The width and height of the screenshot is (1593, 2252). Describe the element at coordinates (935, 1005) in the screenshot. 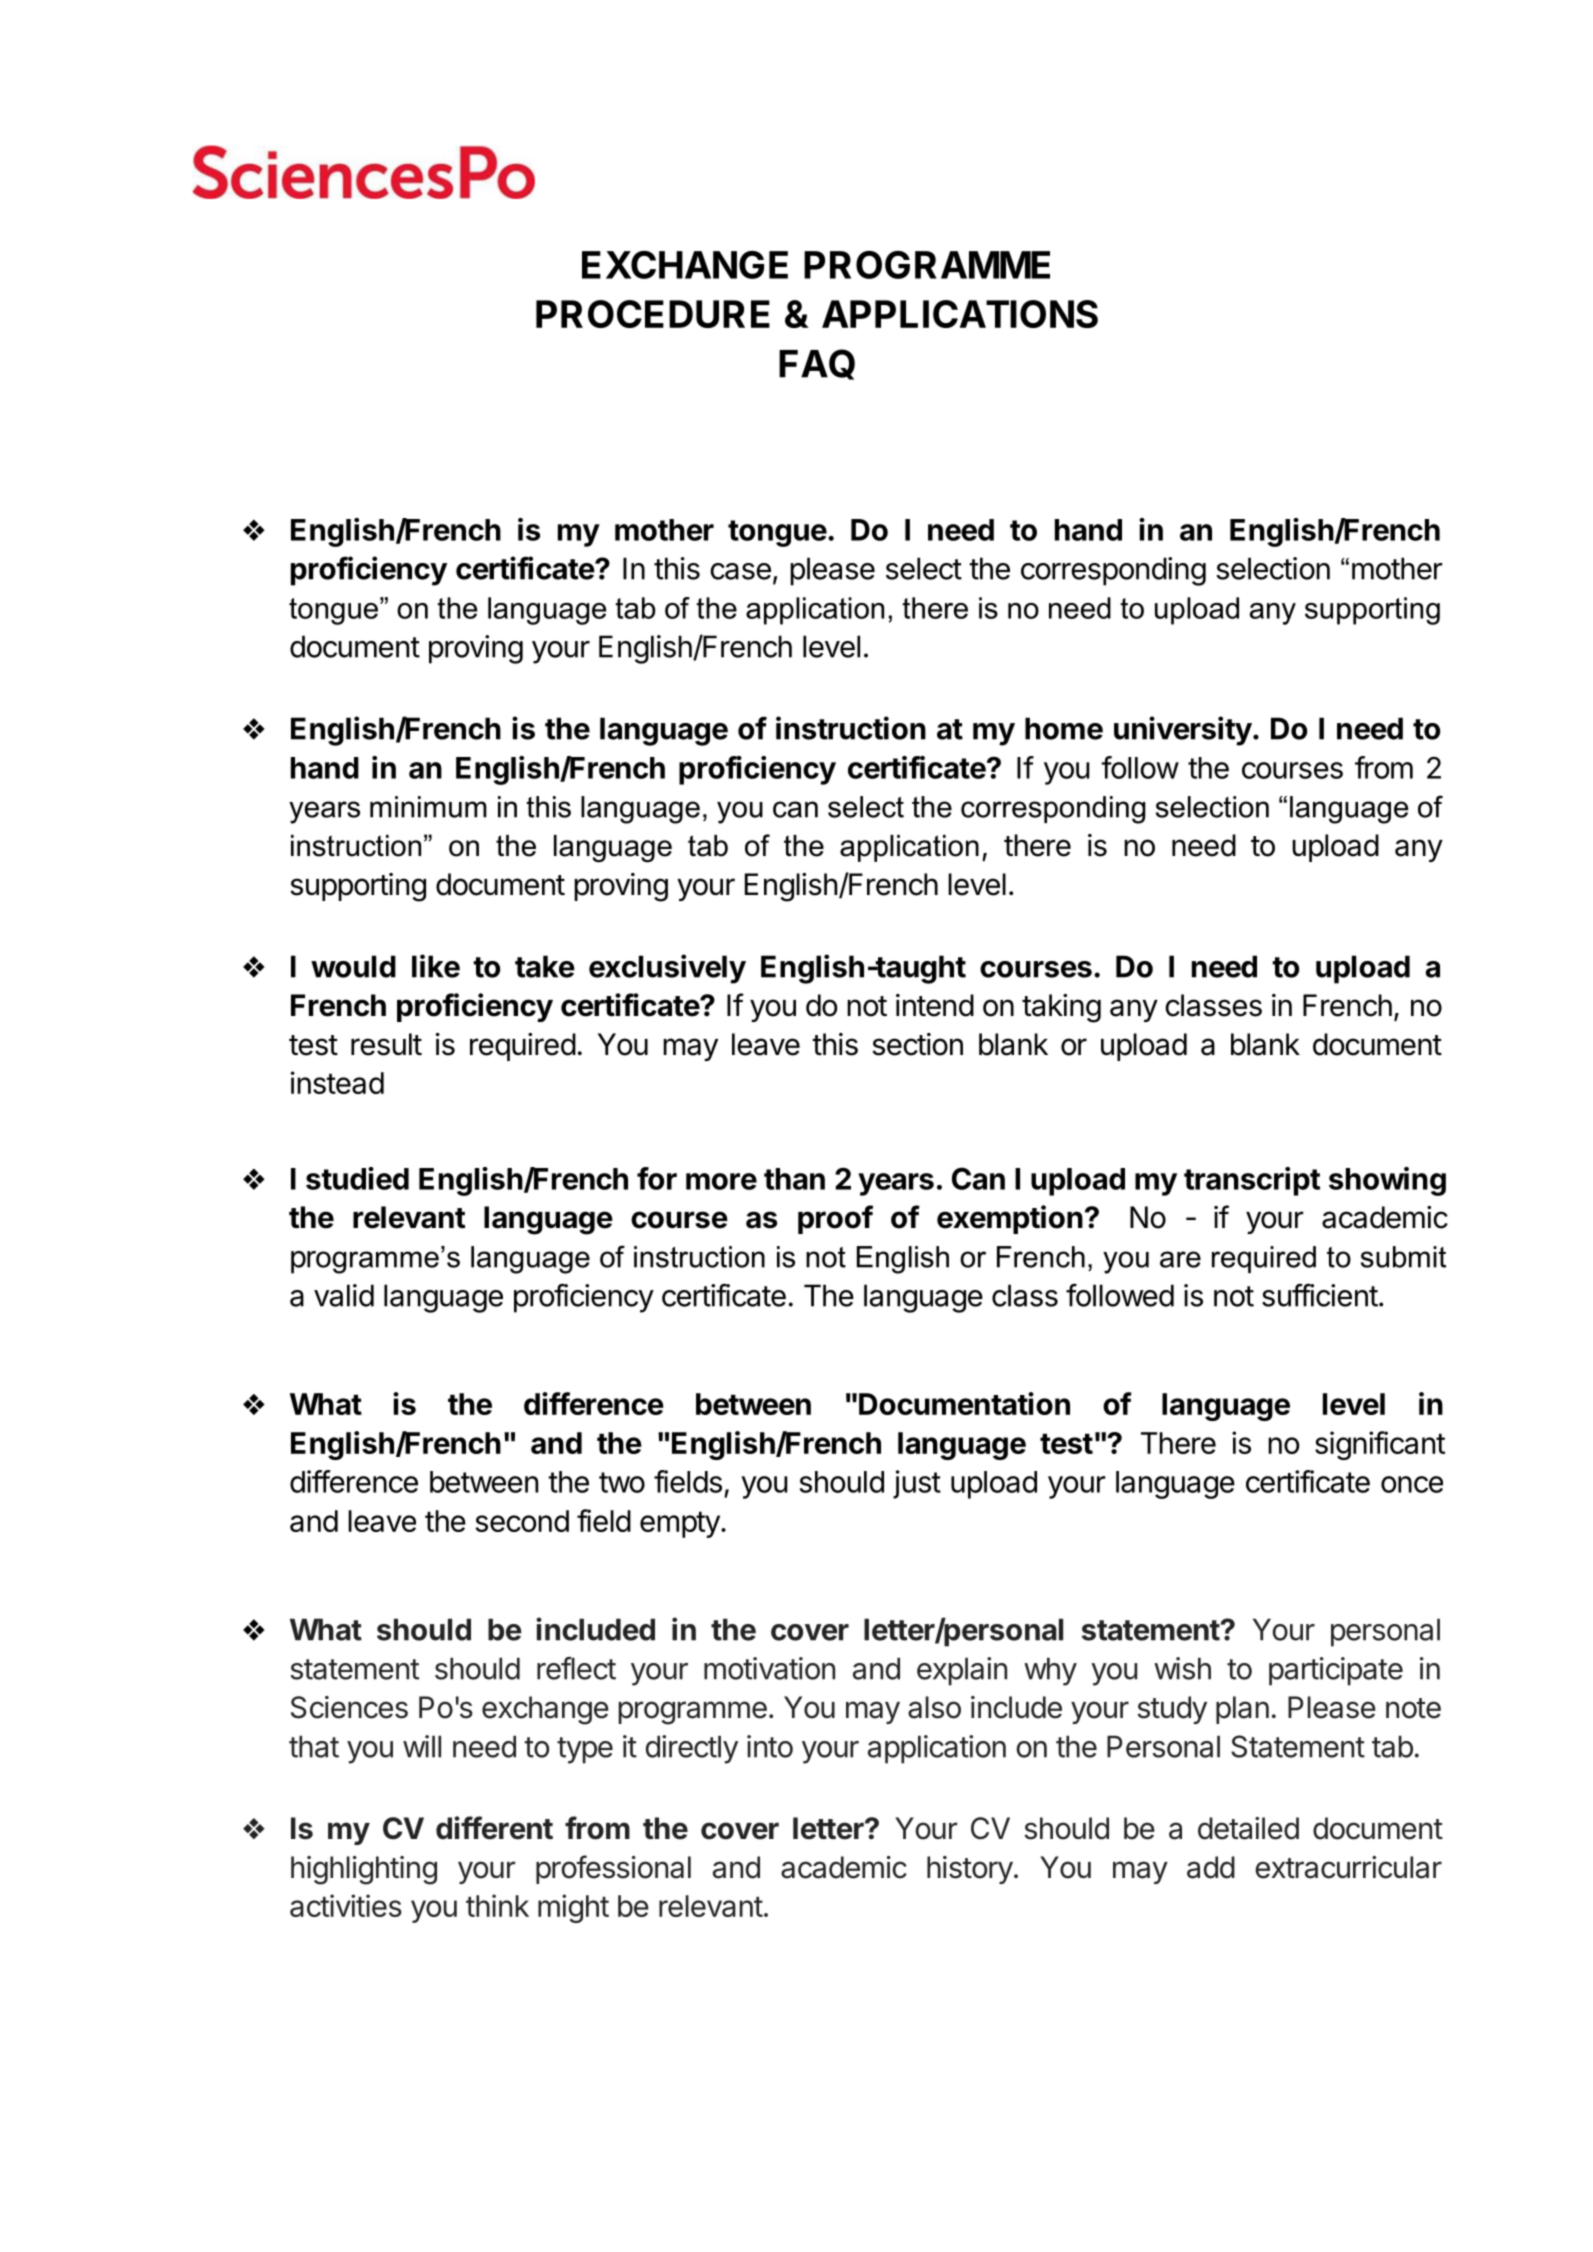

I see `intend` at that location.
